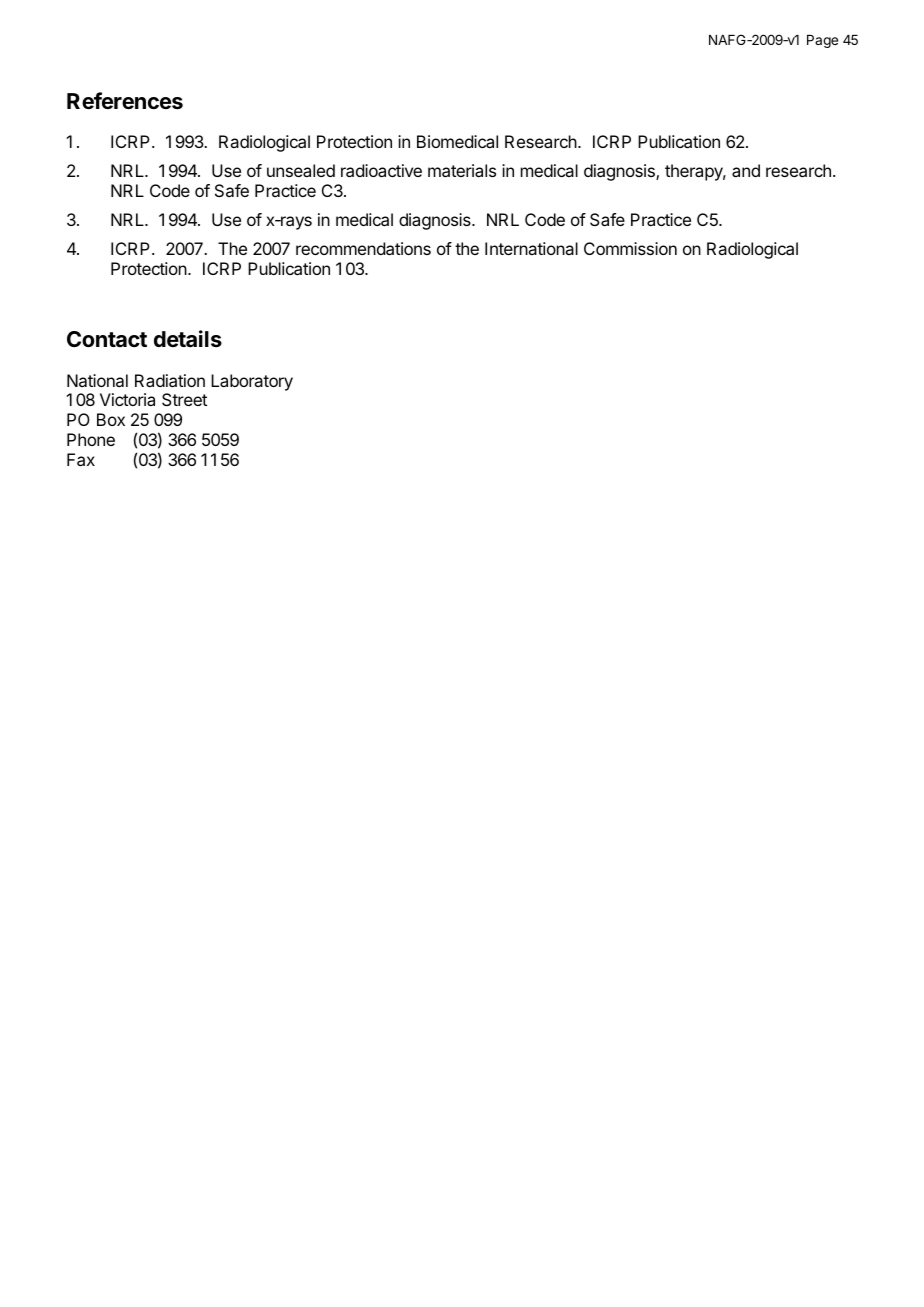 This document has height=1307, width=924. Describe the element at coordinates (184, 399) in the document. I see `Street` at that location.
